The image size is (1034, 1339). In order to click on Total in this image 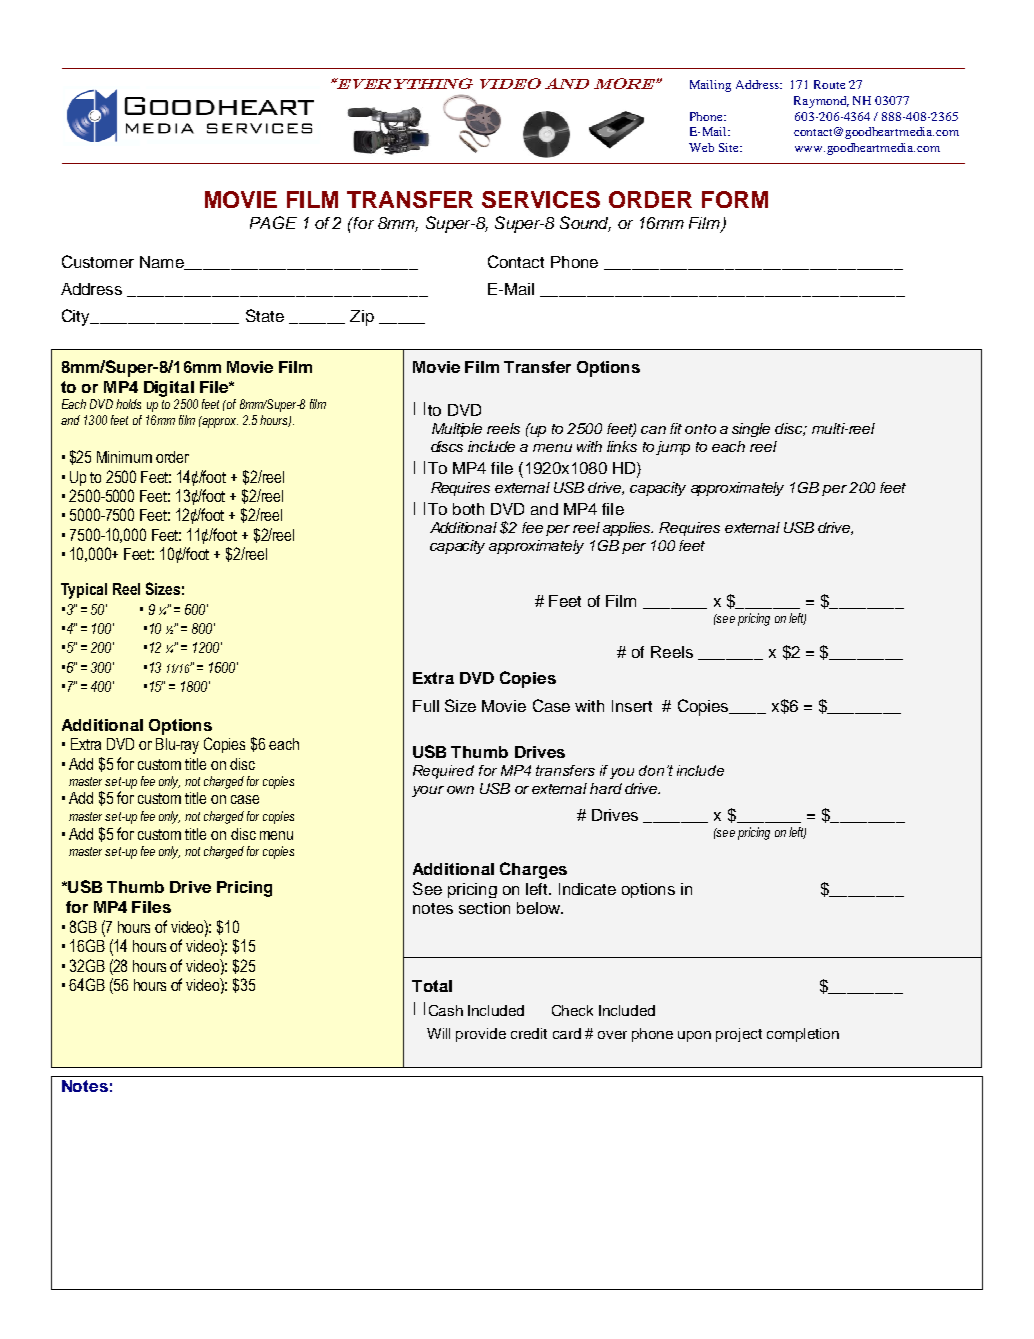, I will do `click(432, 986)`.
